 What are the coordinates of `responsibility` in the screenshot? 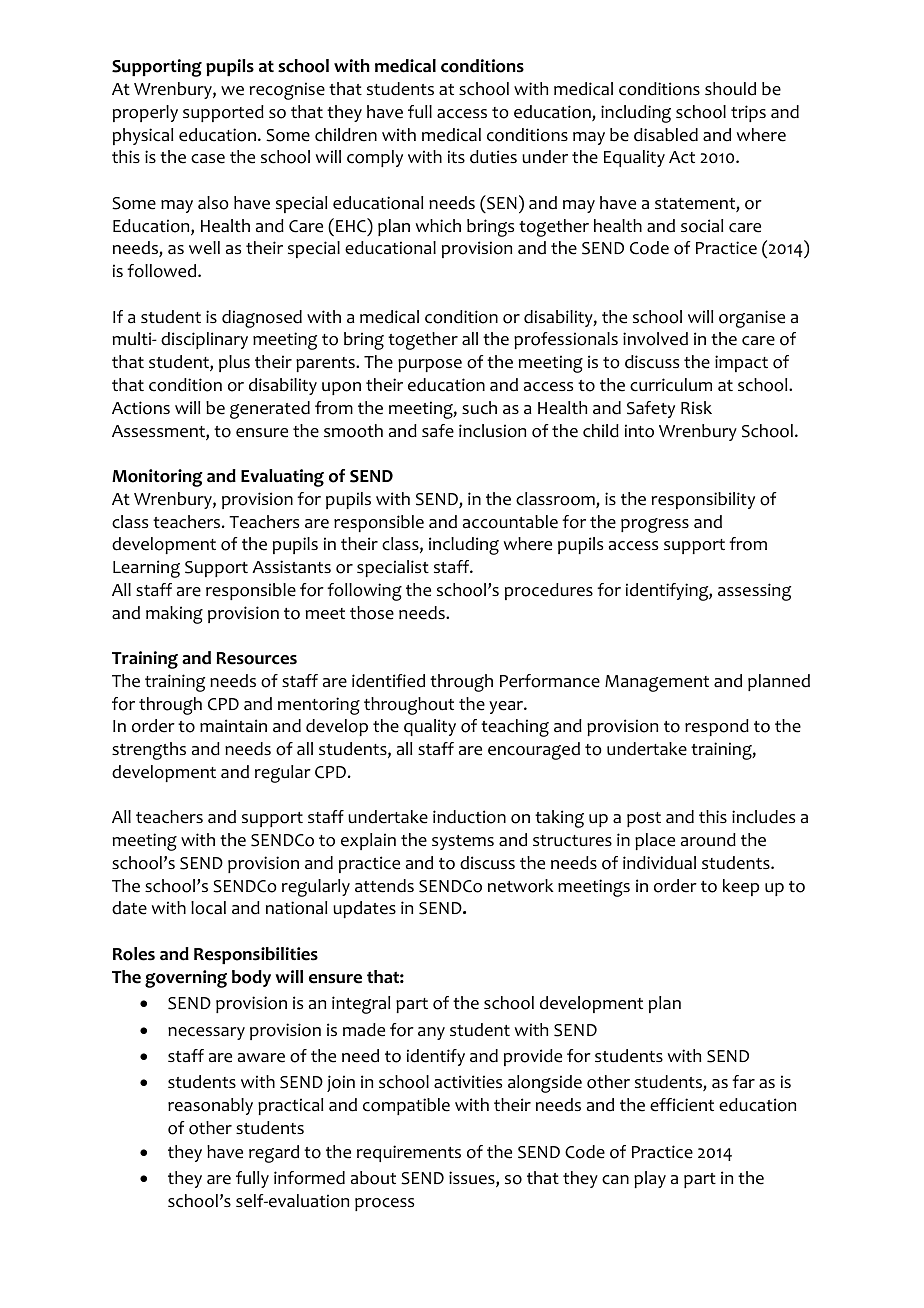 It's located at (703, 500).
